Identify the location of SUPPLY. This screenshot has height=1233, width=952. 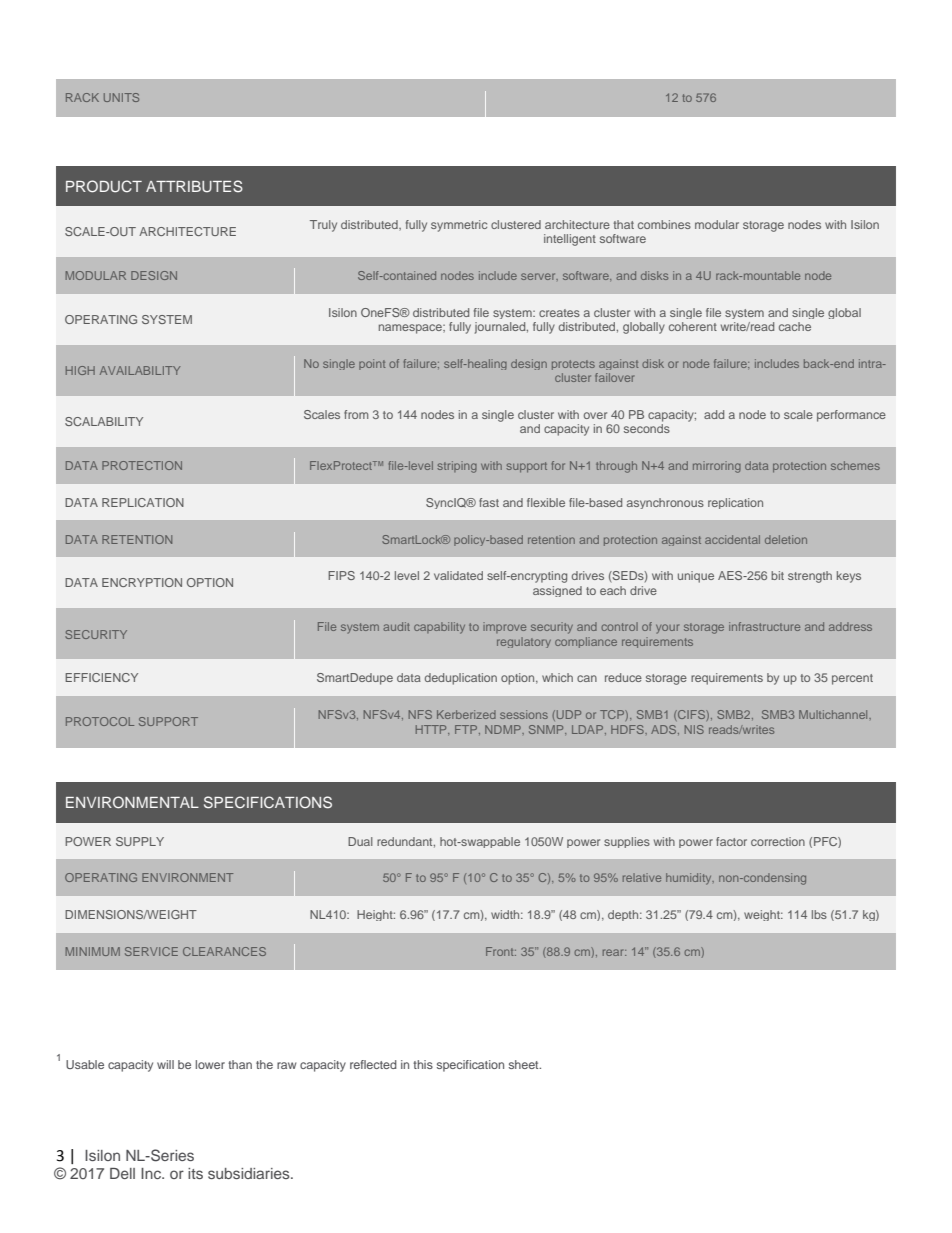
(140, 841).
